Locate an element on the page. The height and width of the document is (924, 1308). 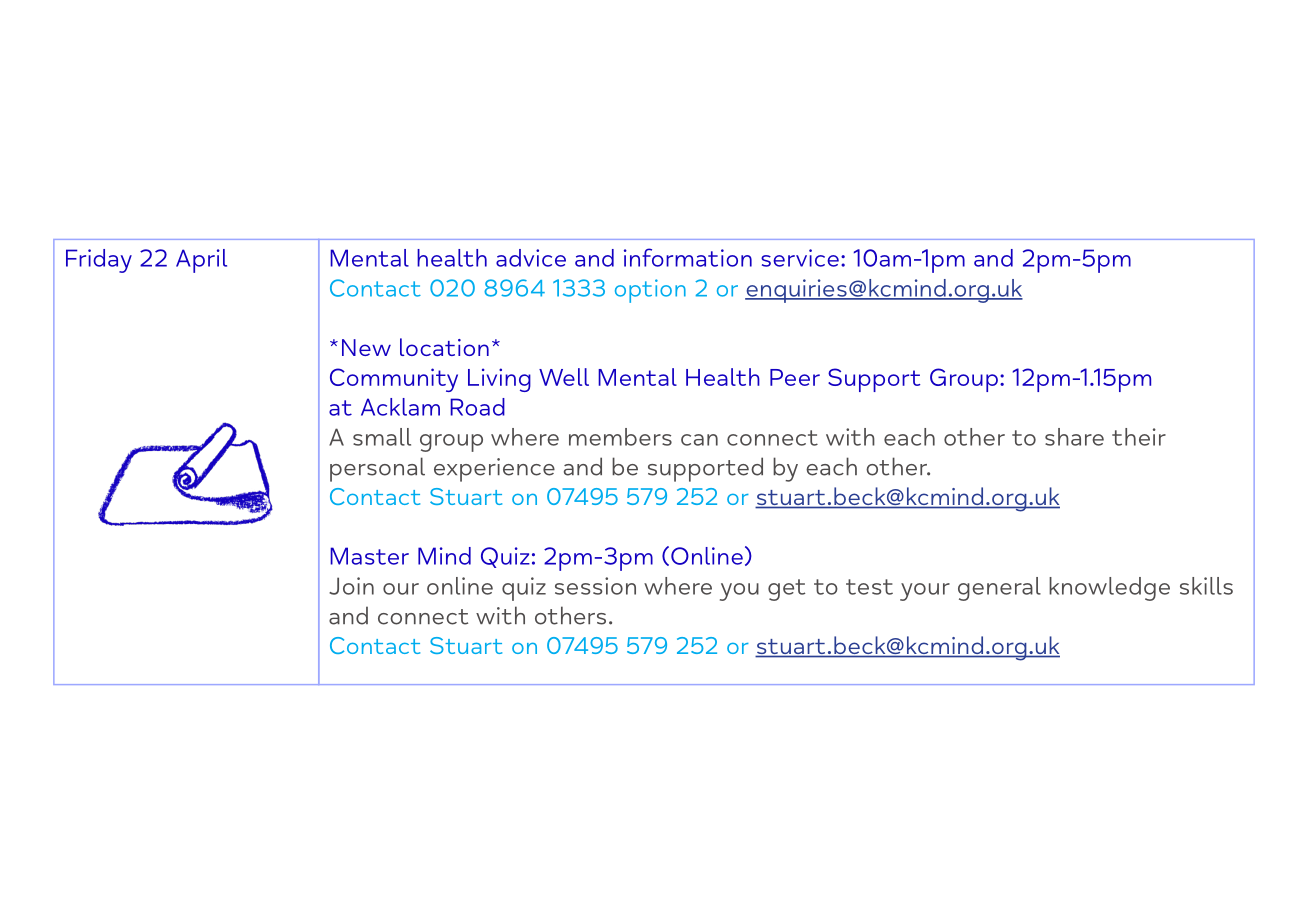
share is located at coordinates (1074, 437).
